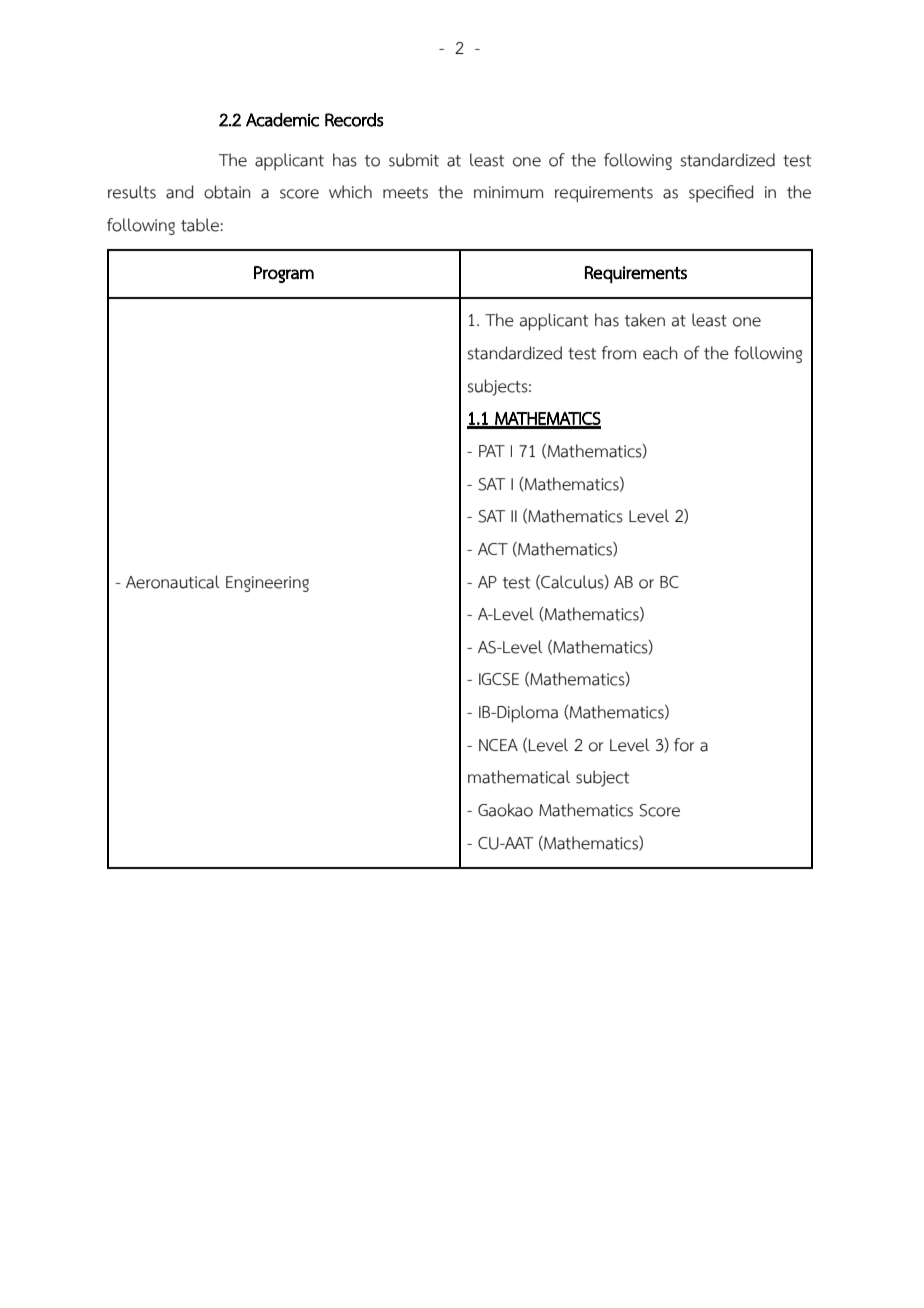 The image size is (924, 1308). Describe the element at coordinates (519, 777) in the screenshot. I see `mathematical` at that location.
